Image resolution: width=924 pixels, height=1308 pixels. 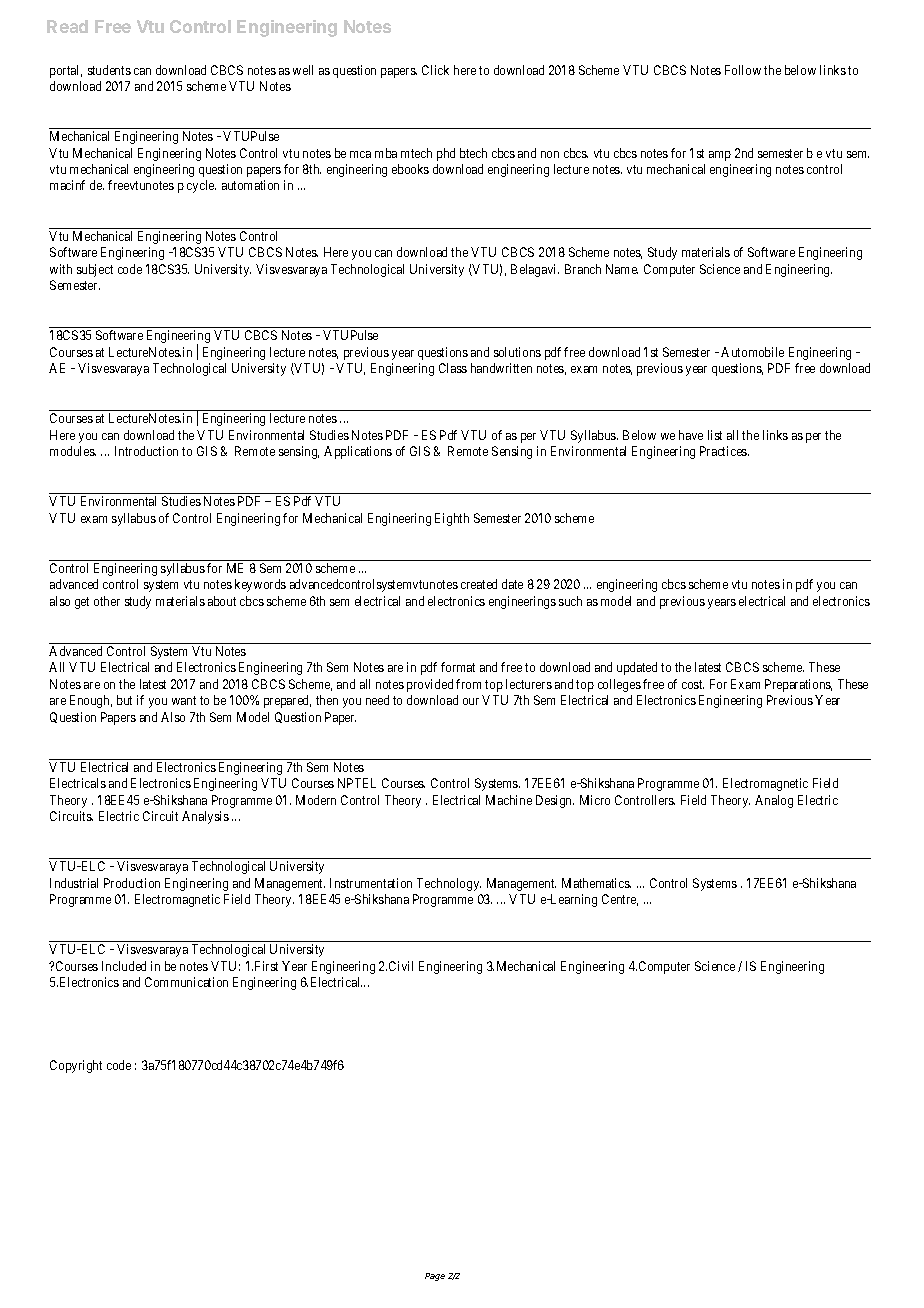 What do you see at coordinates (435, 70) in the page?
I see `Click` at bounding box center [435, 70].
